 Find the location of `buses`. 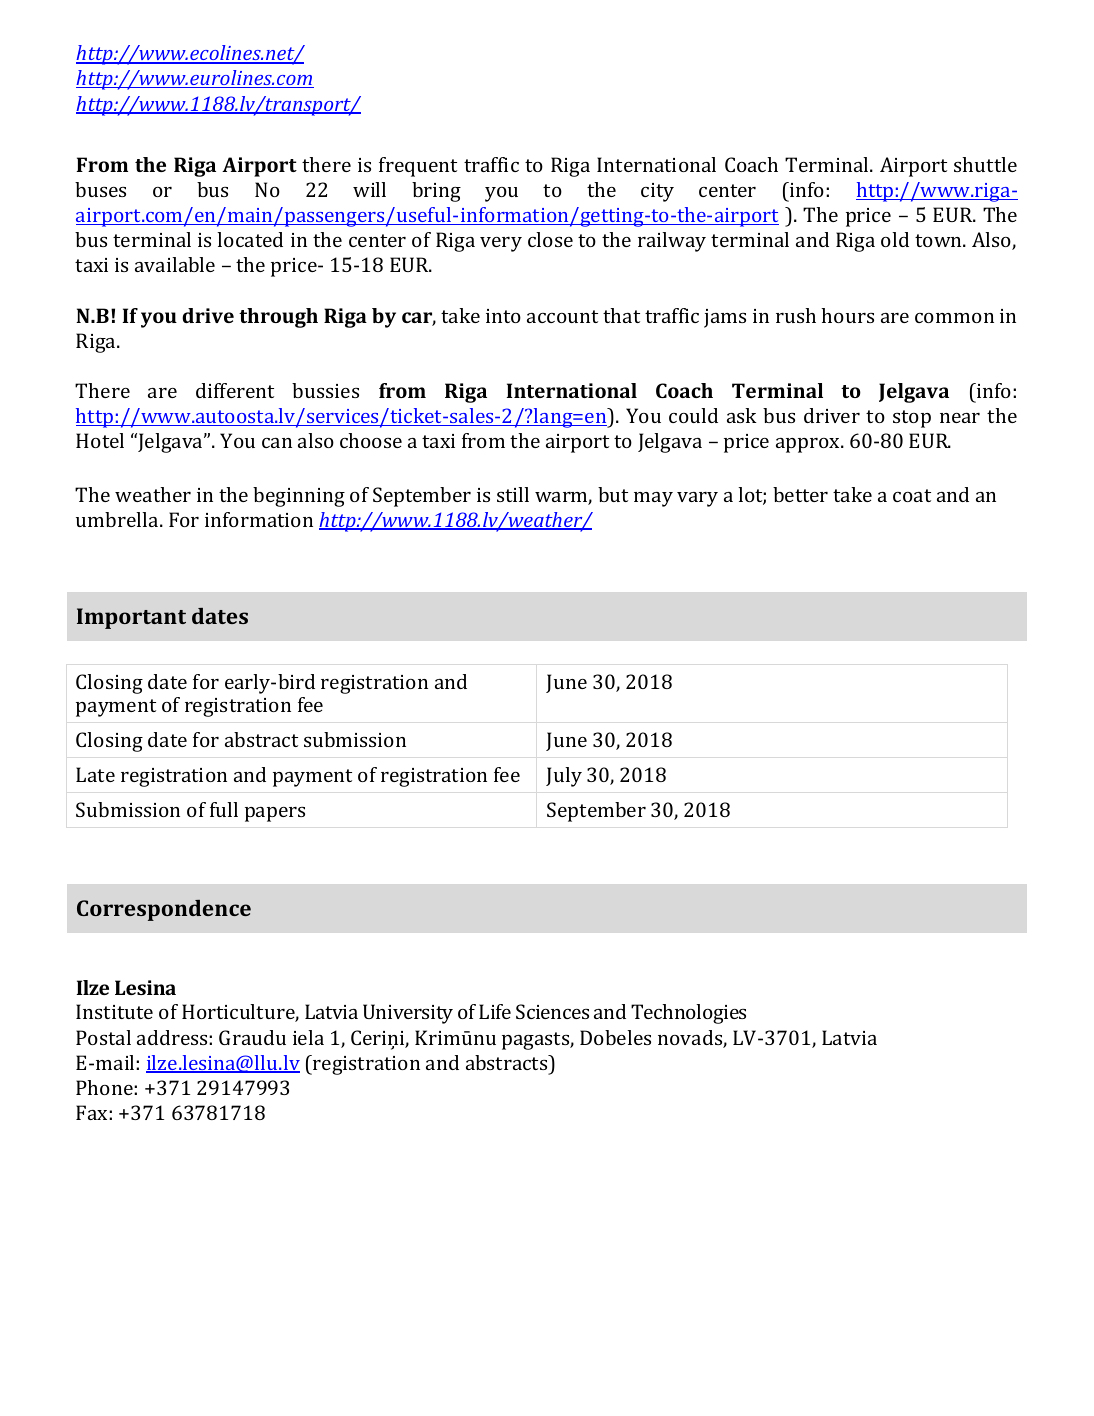

buses is located at coordinates (100, 189).
